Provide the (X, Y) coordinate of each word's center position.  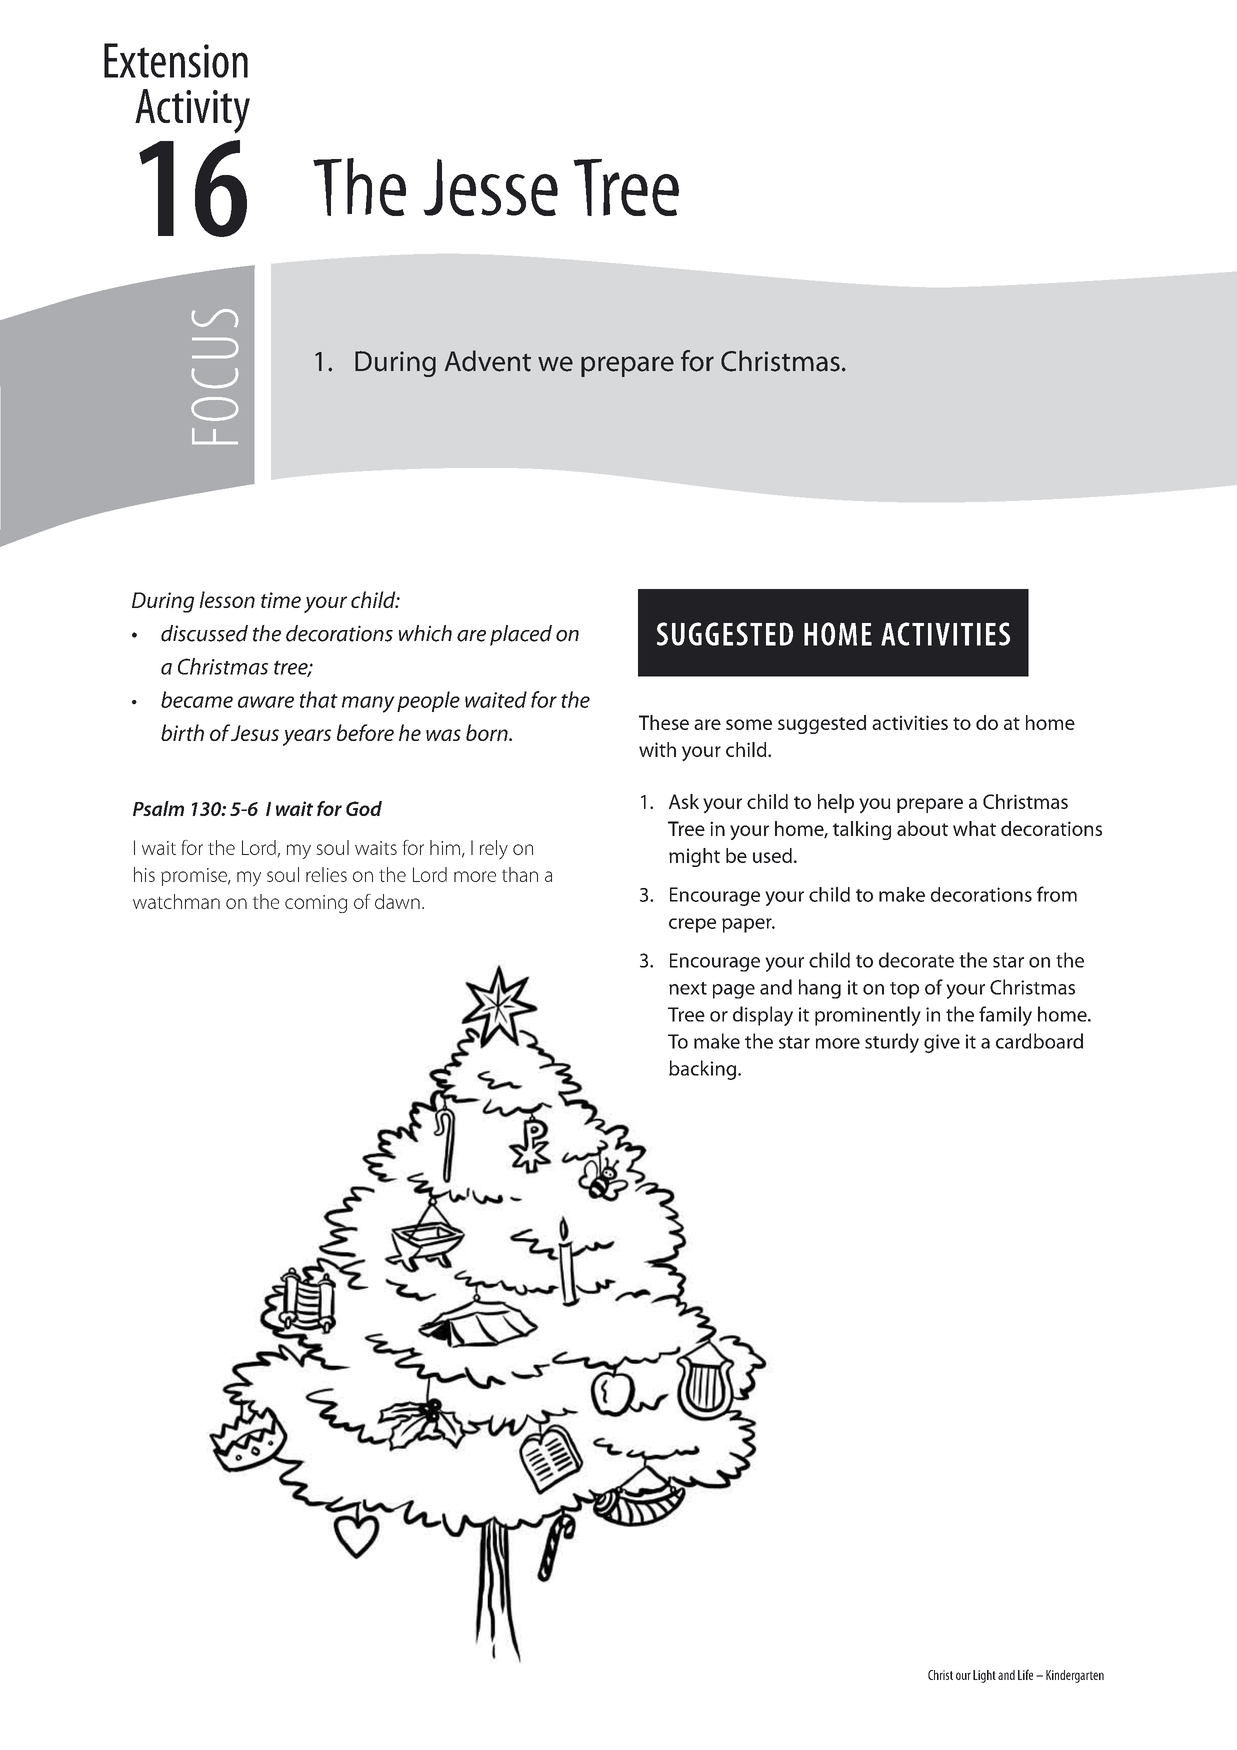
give (942, 1043)
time (281, 600)
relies (326, 874)
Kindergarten (1075, 1676)
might (694, 857)
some (749, 724)
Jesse (490, 187)
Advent (488, 361)
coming (316, 904)
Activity (192, 111)
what (974, 828)
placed (521, 635)
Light (984, 1676)
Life (1025, 1674)
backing (704, 1070)
